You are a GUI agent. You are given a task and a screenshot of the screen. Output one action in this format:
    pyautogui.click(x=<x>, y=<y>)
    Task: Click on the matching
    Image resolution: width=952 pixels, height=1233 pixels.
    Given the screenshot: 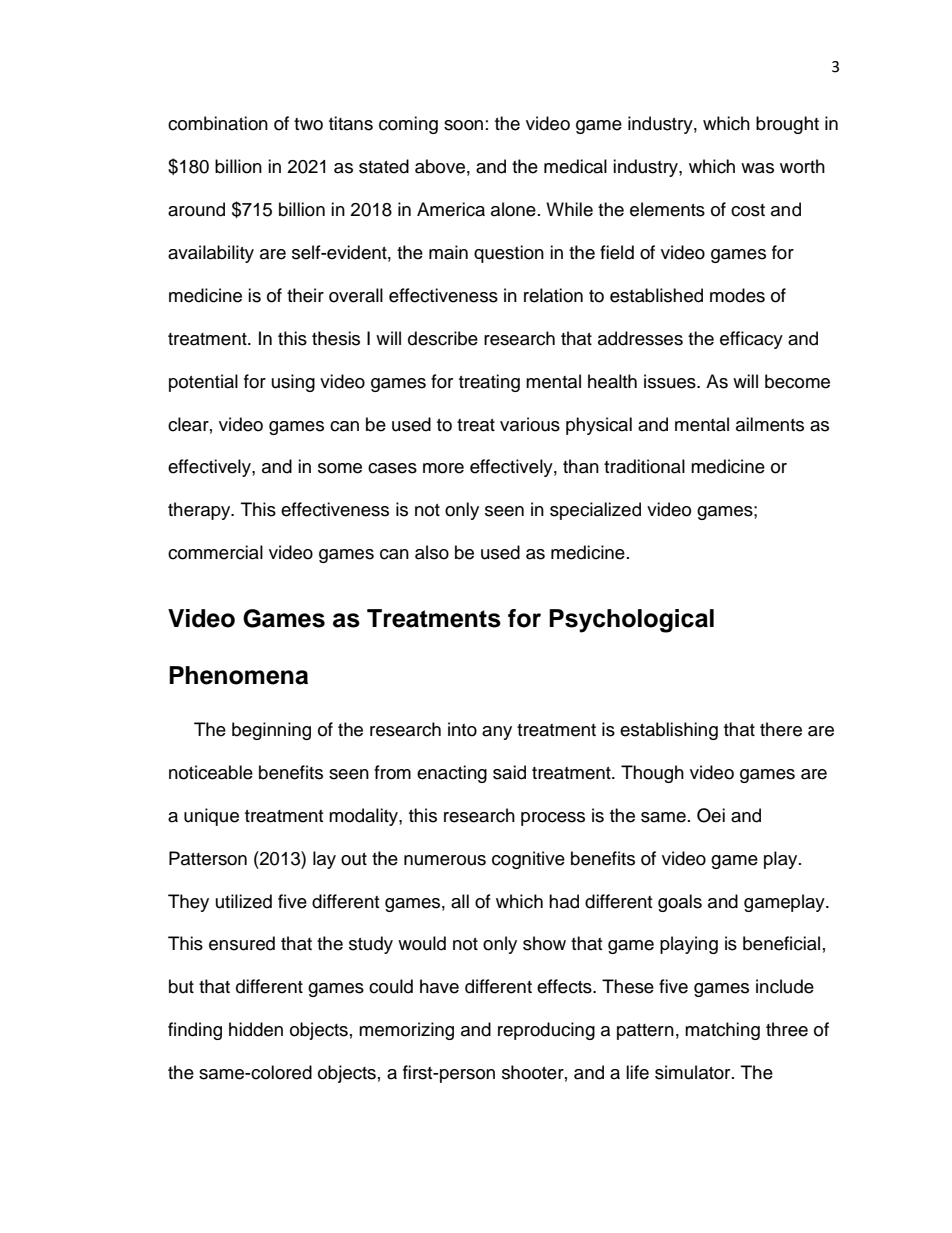 What is the action you would take?
    pyautogui.click(x=722, y=1031)
